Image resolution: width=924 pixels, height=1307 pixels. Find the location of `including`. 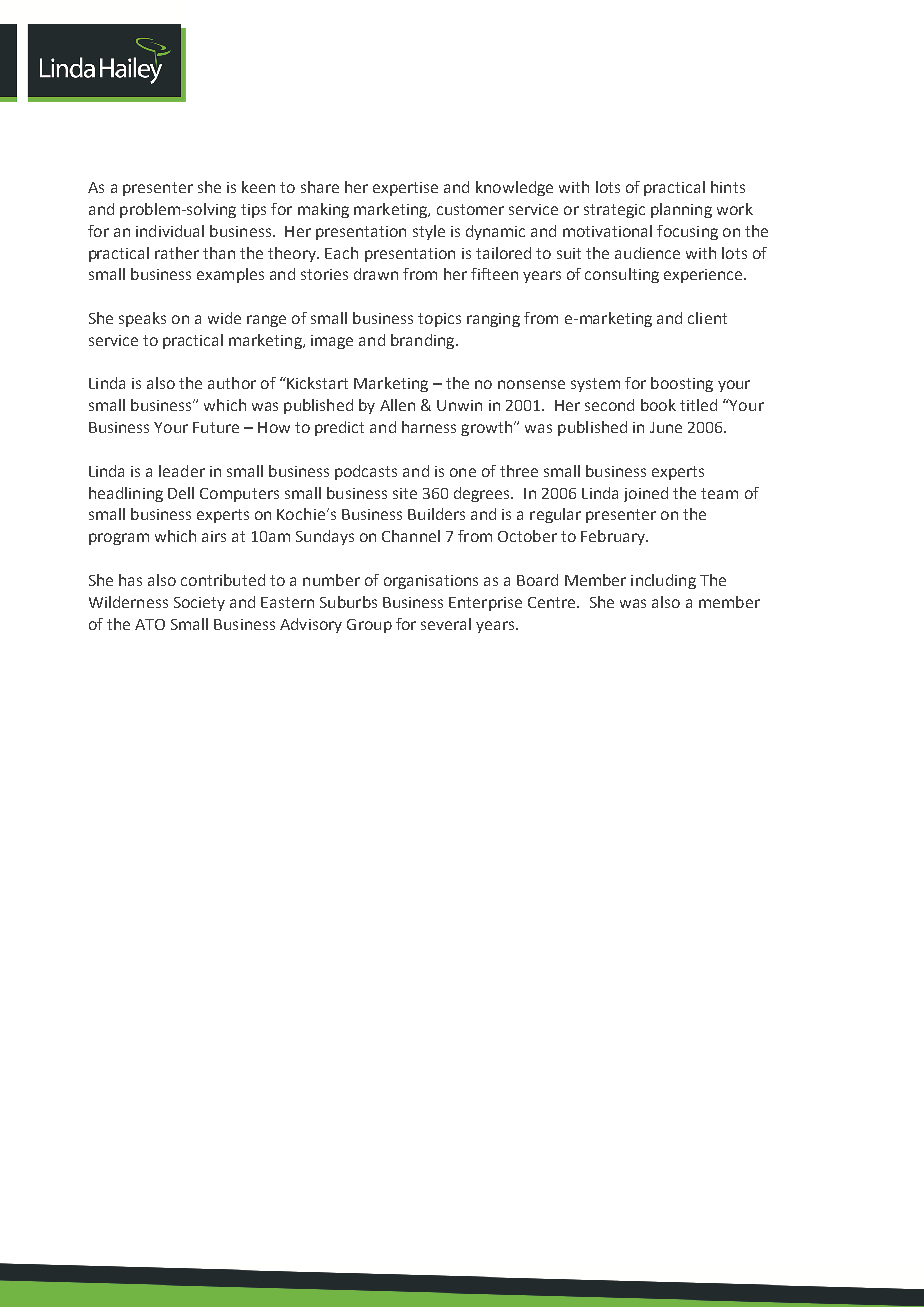

including is located at coordinates (663, 581).
